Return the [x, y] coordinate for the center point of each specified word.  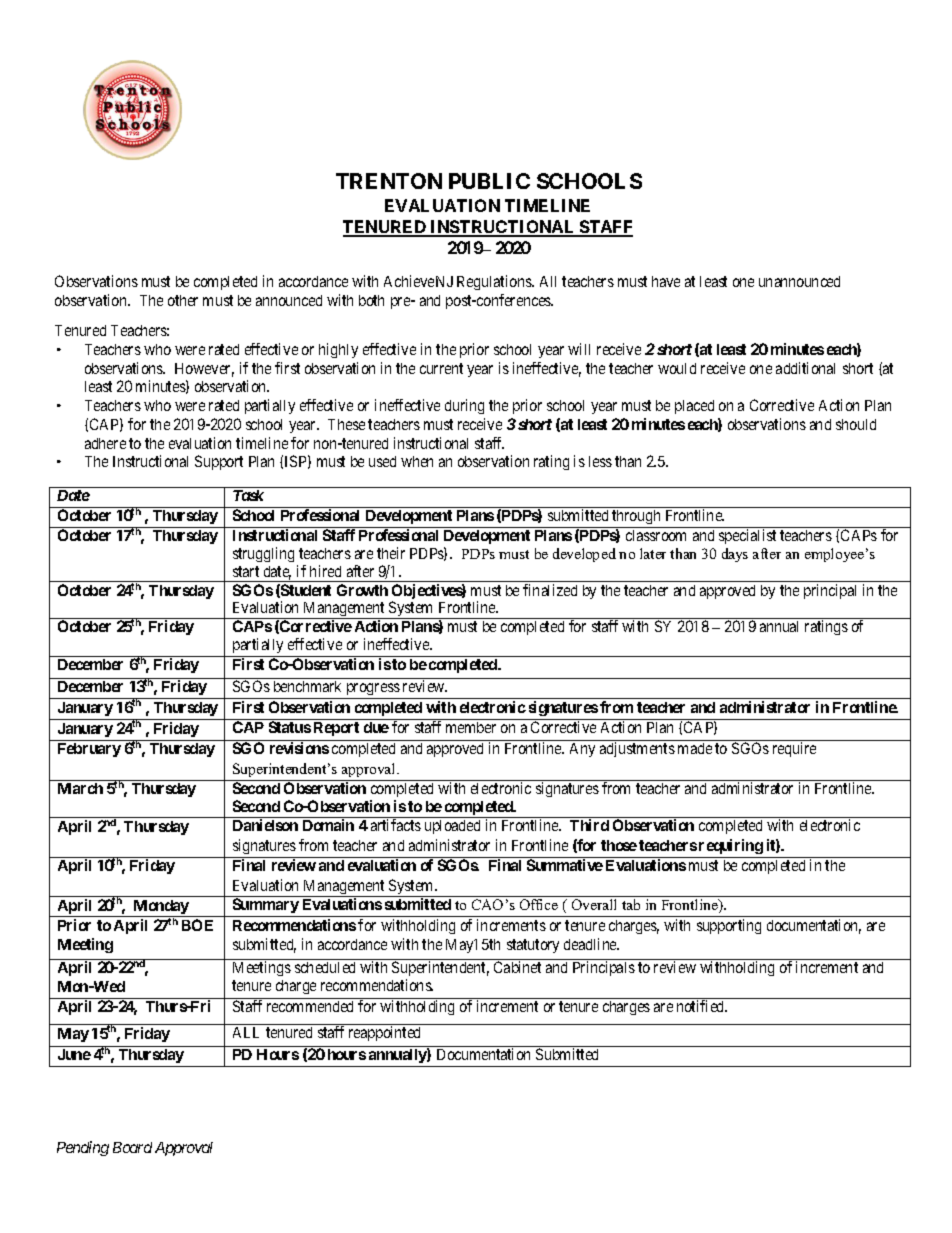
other [183, 300]
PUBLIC [489, 181]
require [794, 749]
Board [132, 1147]
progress [373, 689]
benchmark [307, 686]
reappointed [384, 1033]
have [666, 281]
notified [702, 1006]
